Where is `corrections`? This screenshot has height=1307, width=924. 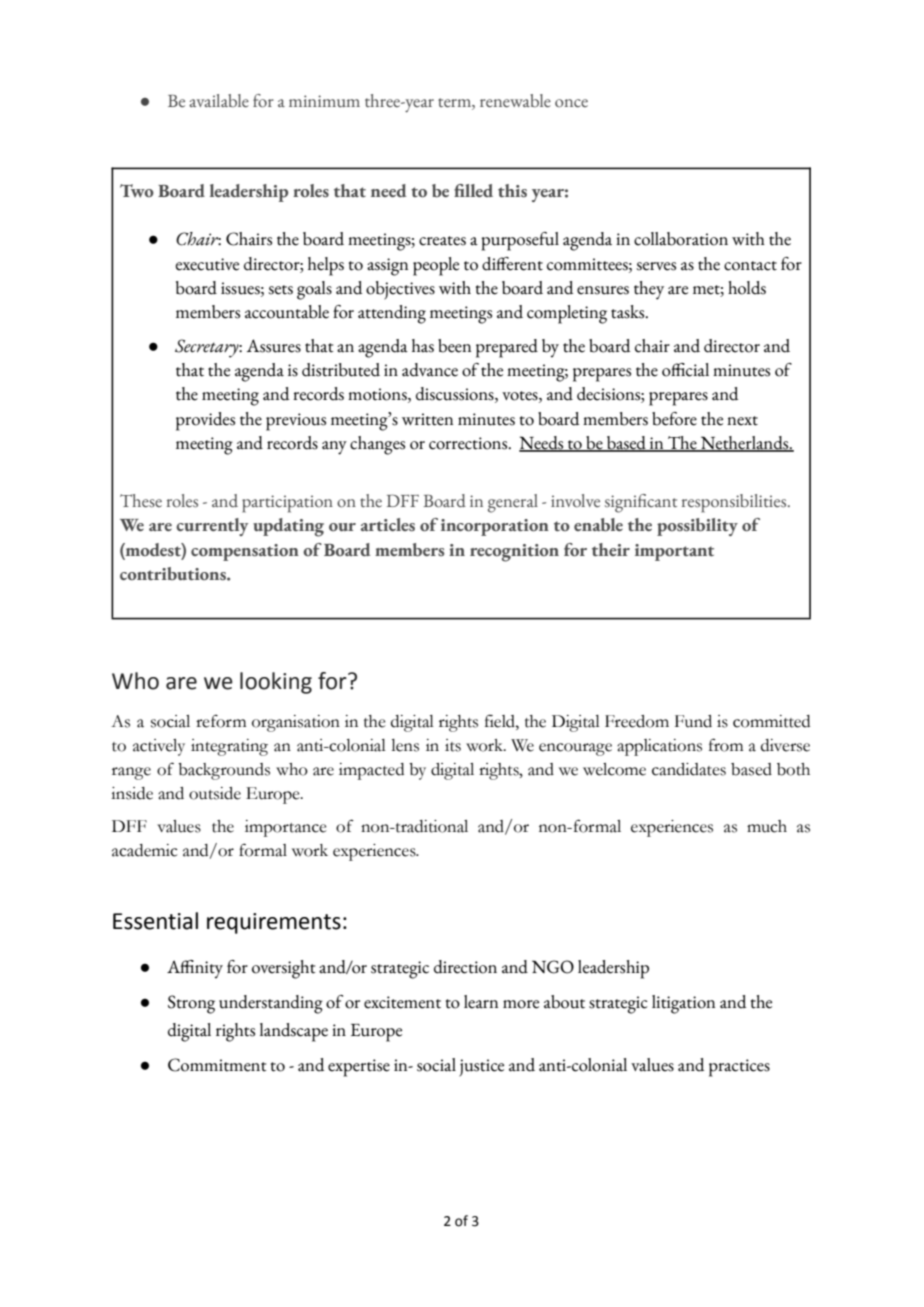
corrections is located at coordinates (469, 443).
